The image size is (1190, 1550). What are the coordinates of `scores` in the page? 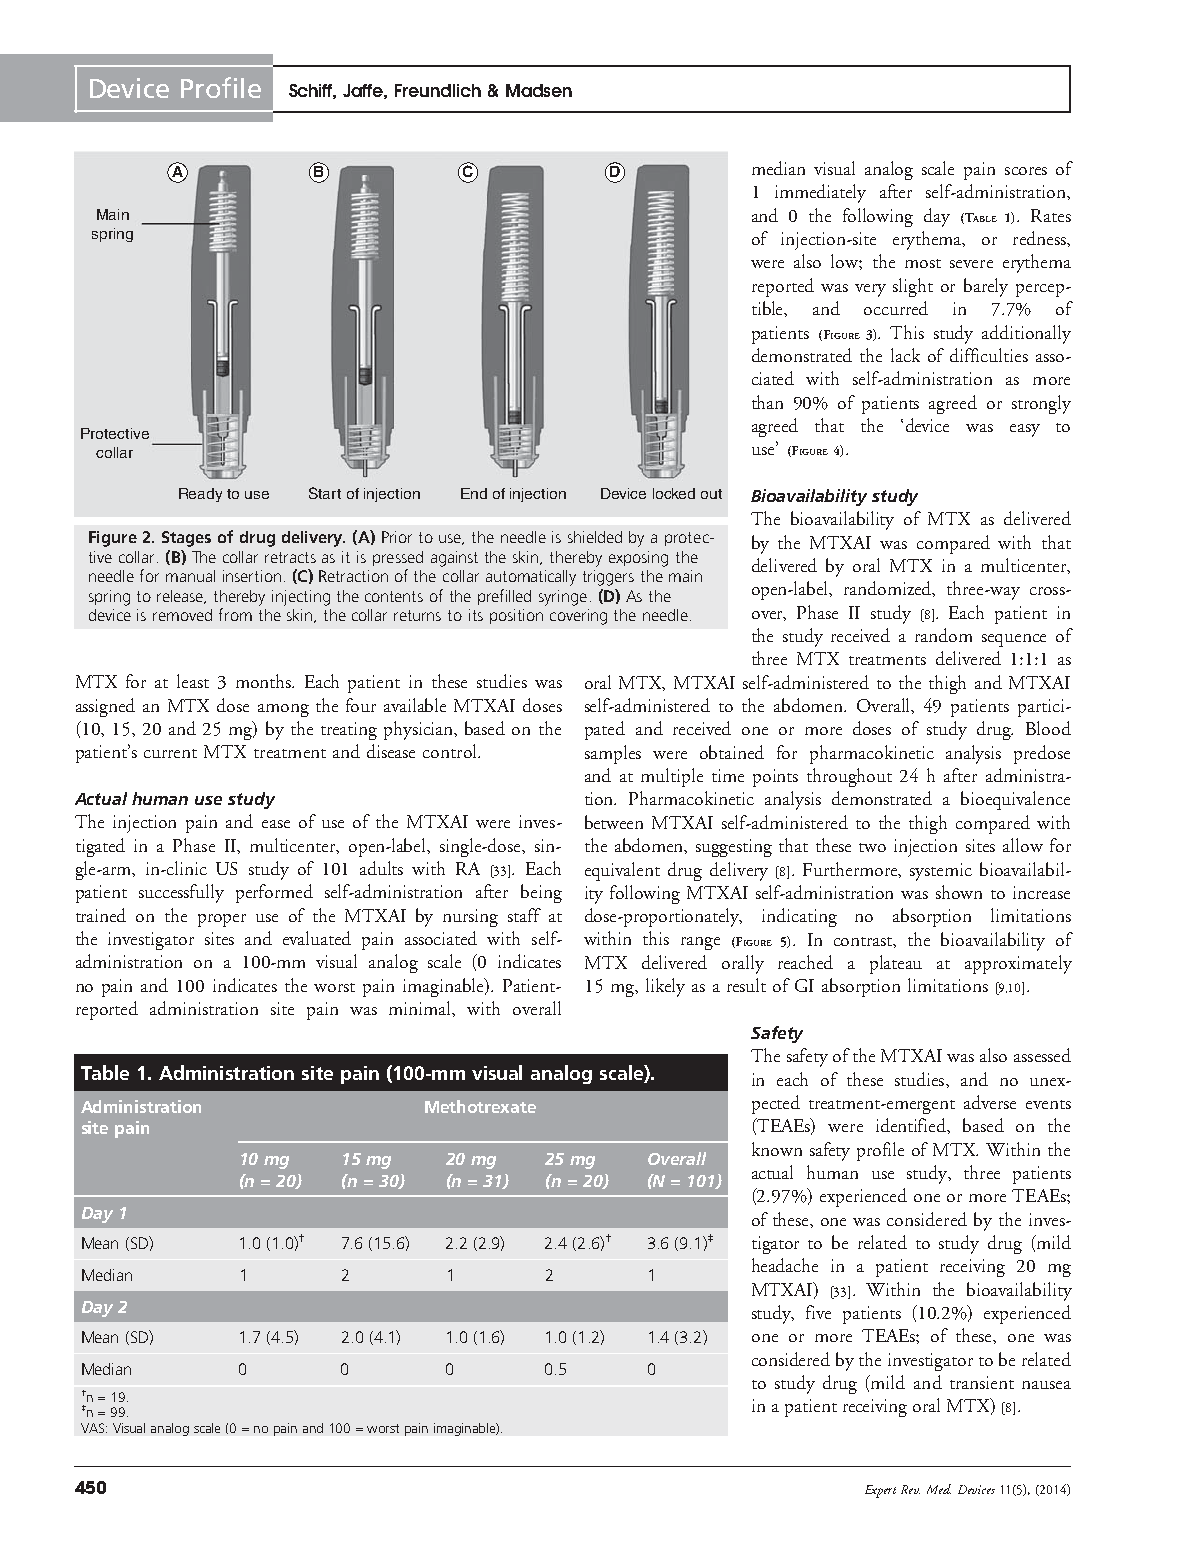 It's located at (1026, 171).
